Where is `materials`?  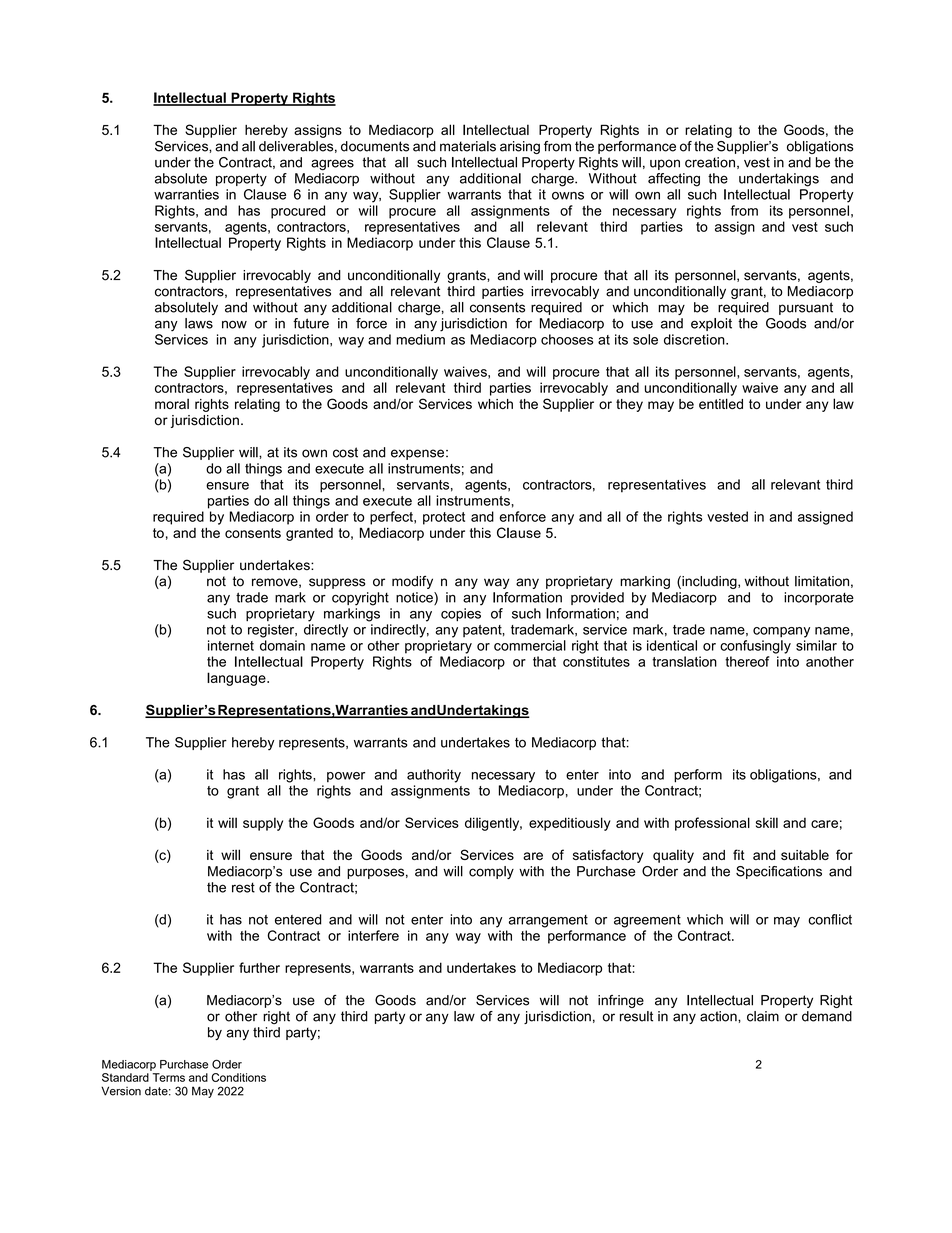
materials is located at coordinates (468, 146).
